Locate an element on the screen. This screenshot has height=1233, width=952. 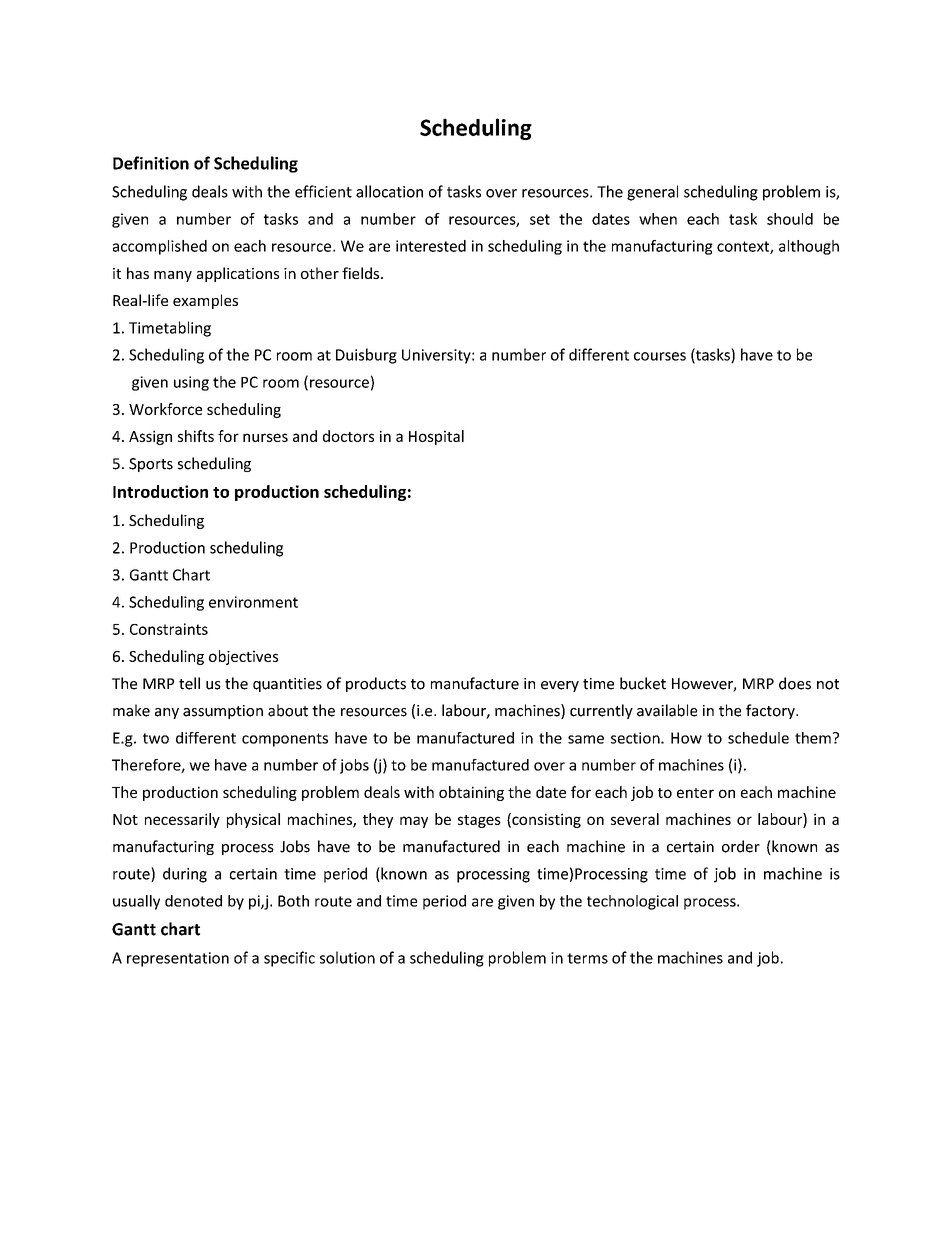
schedule is located at coordinates (758, 738).
